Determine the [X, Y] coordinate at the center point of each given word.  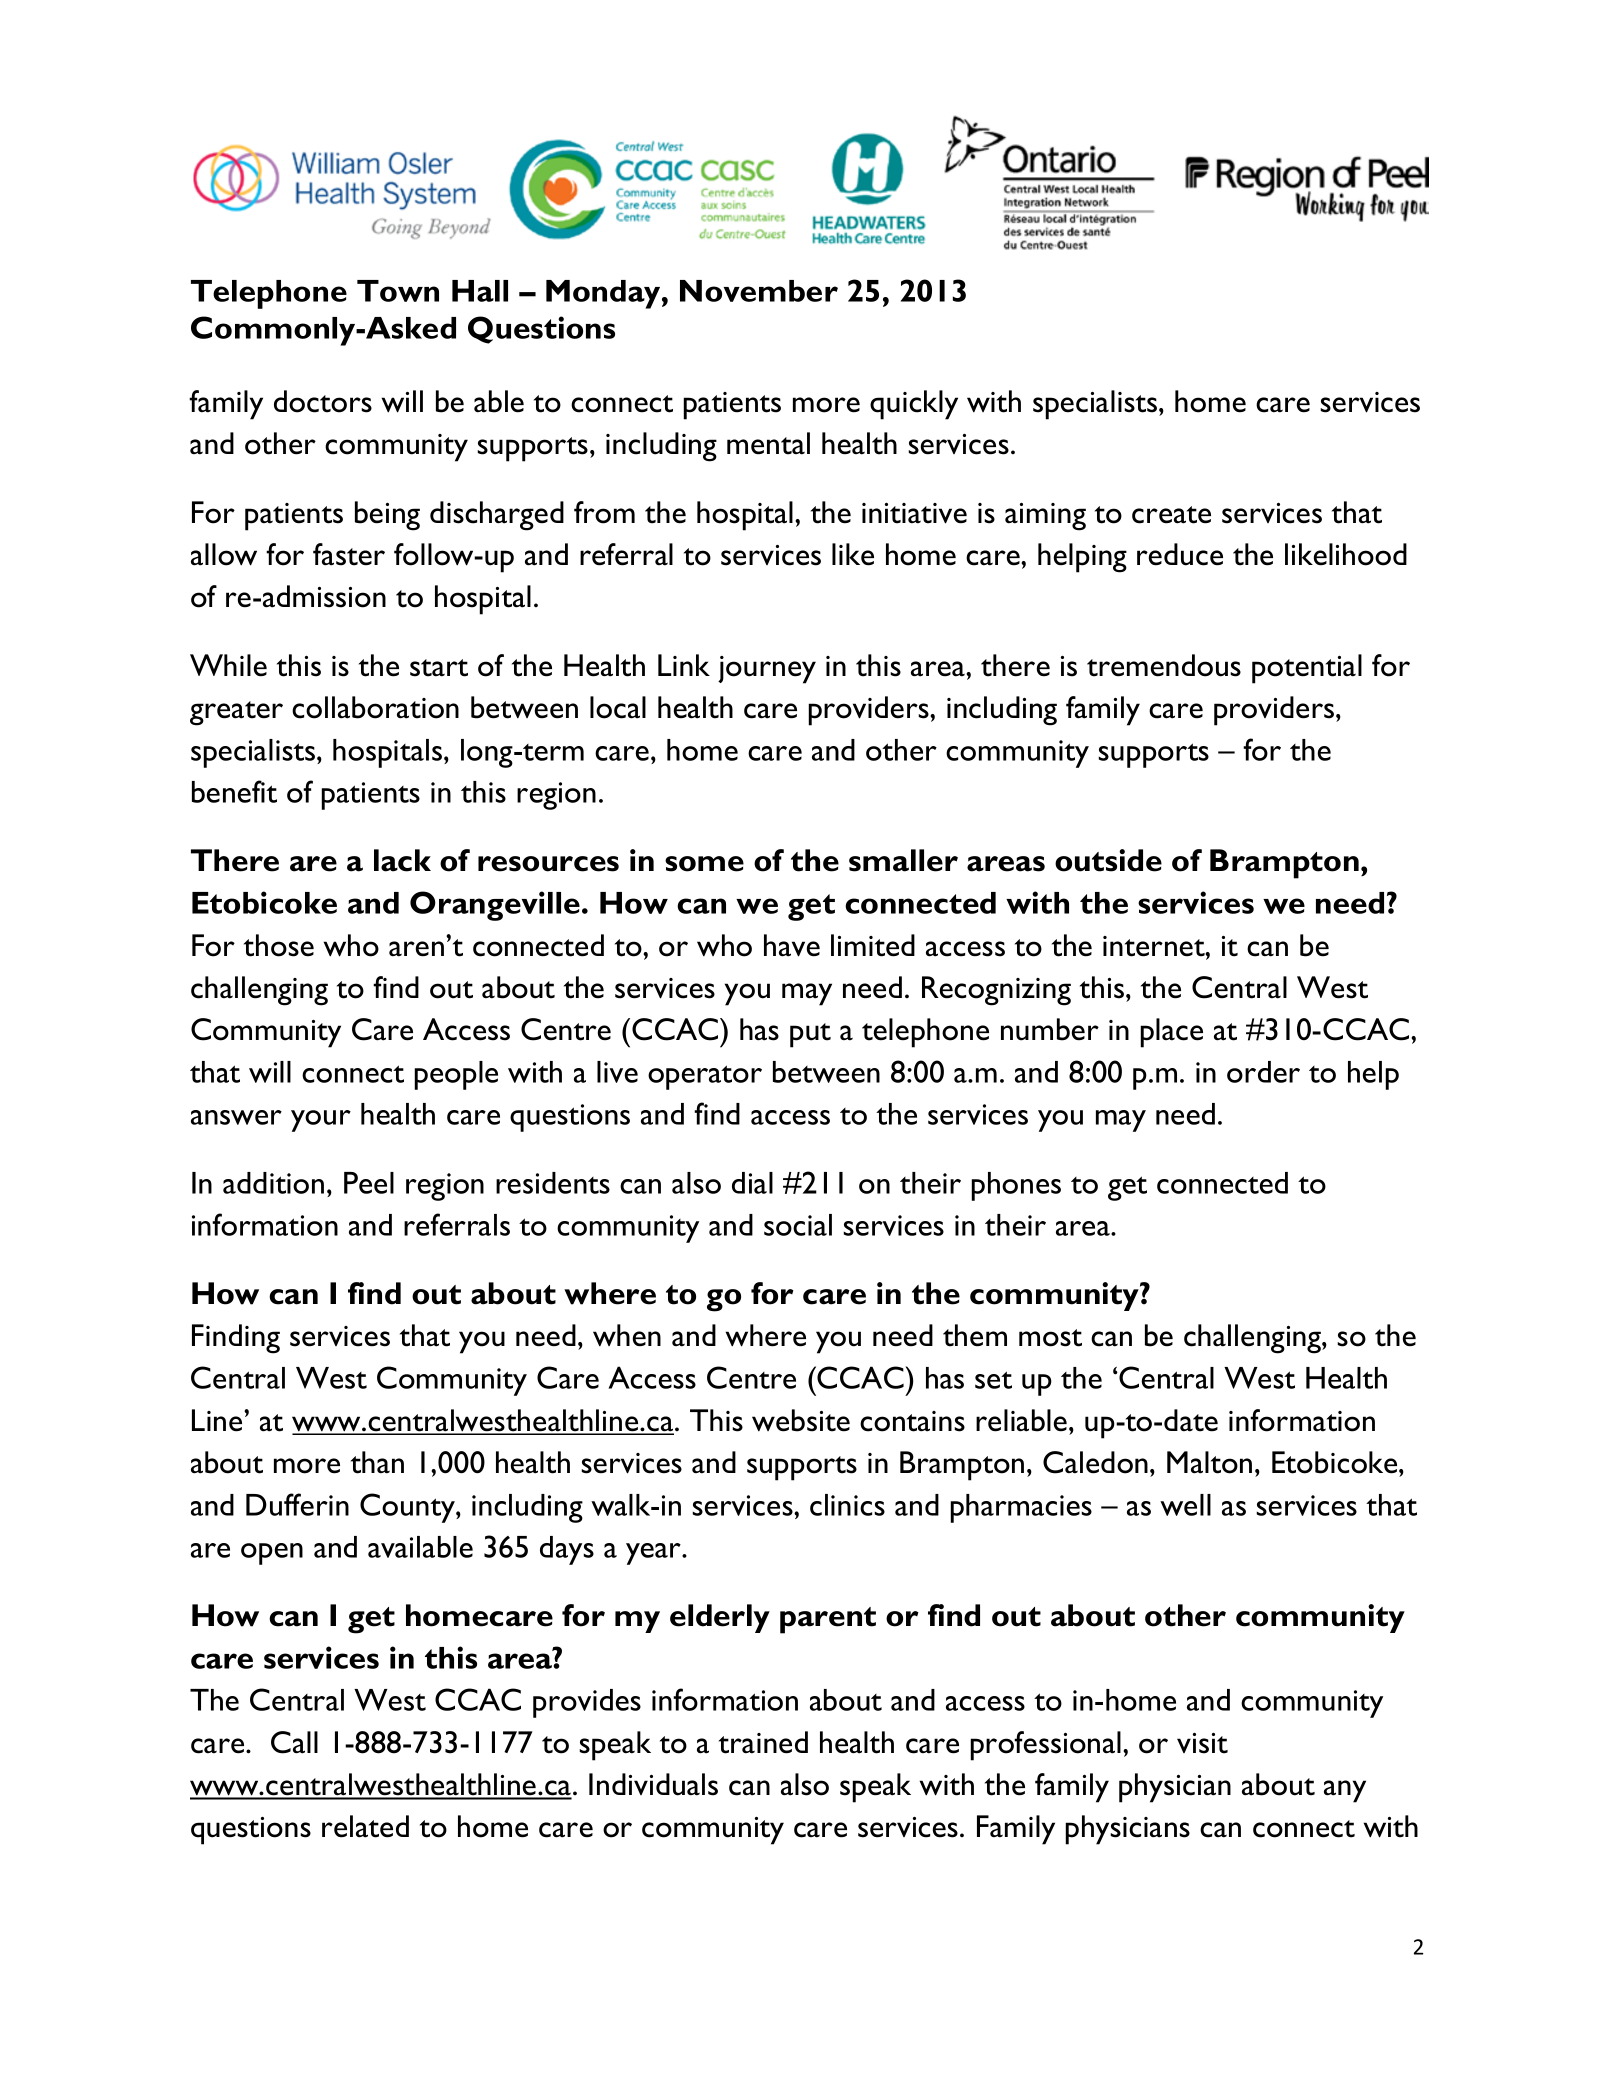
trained [763, 1742]
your [321, 1121]
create [1171, 515]
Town [398, 291]
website [801, 1420]
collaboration [375, 707]
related [365, 1826]
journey [767, 670]
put [810, 1035]
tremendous [1164, 665]
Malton [1209, 1462]
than [377, 1462]
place [1171, 1033]
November [759, 291]
